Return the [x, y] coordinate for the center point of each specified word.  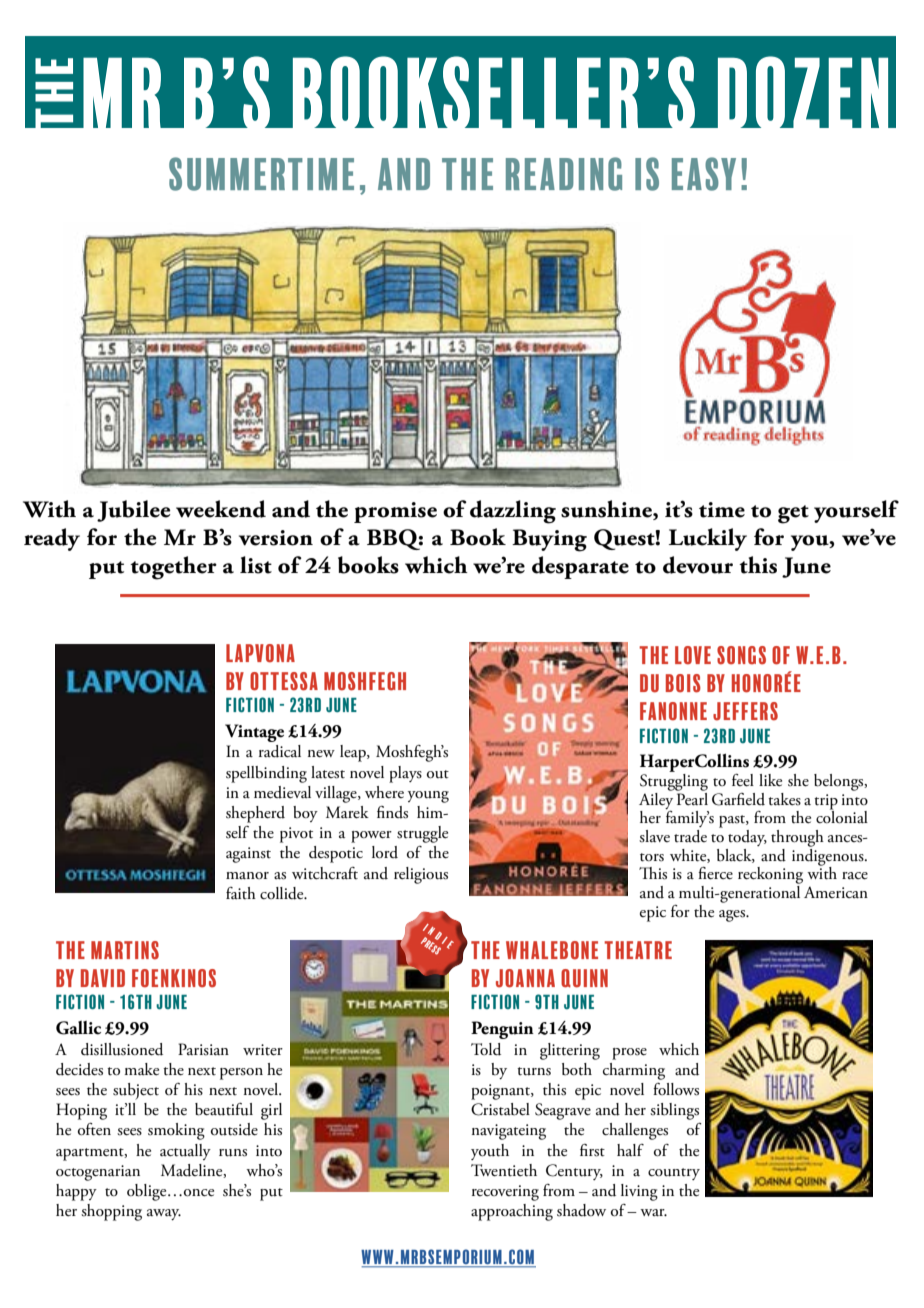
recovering [505, 1193]
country [674, 1174]
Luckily [708, 539]
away [164, 1214]
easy [704, 174]
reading [564, 174]
